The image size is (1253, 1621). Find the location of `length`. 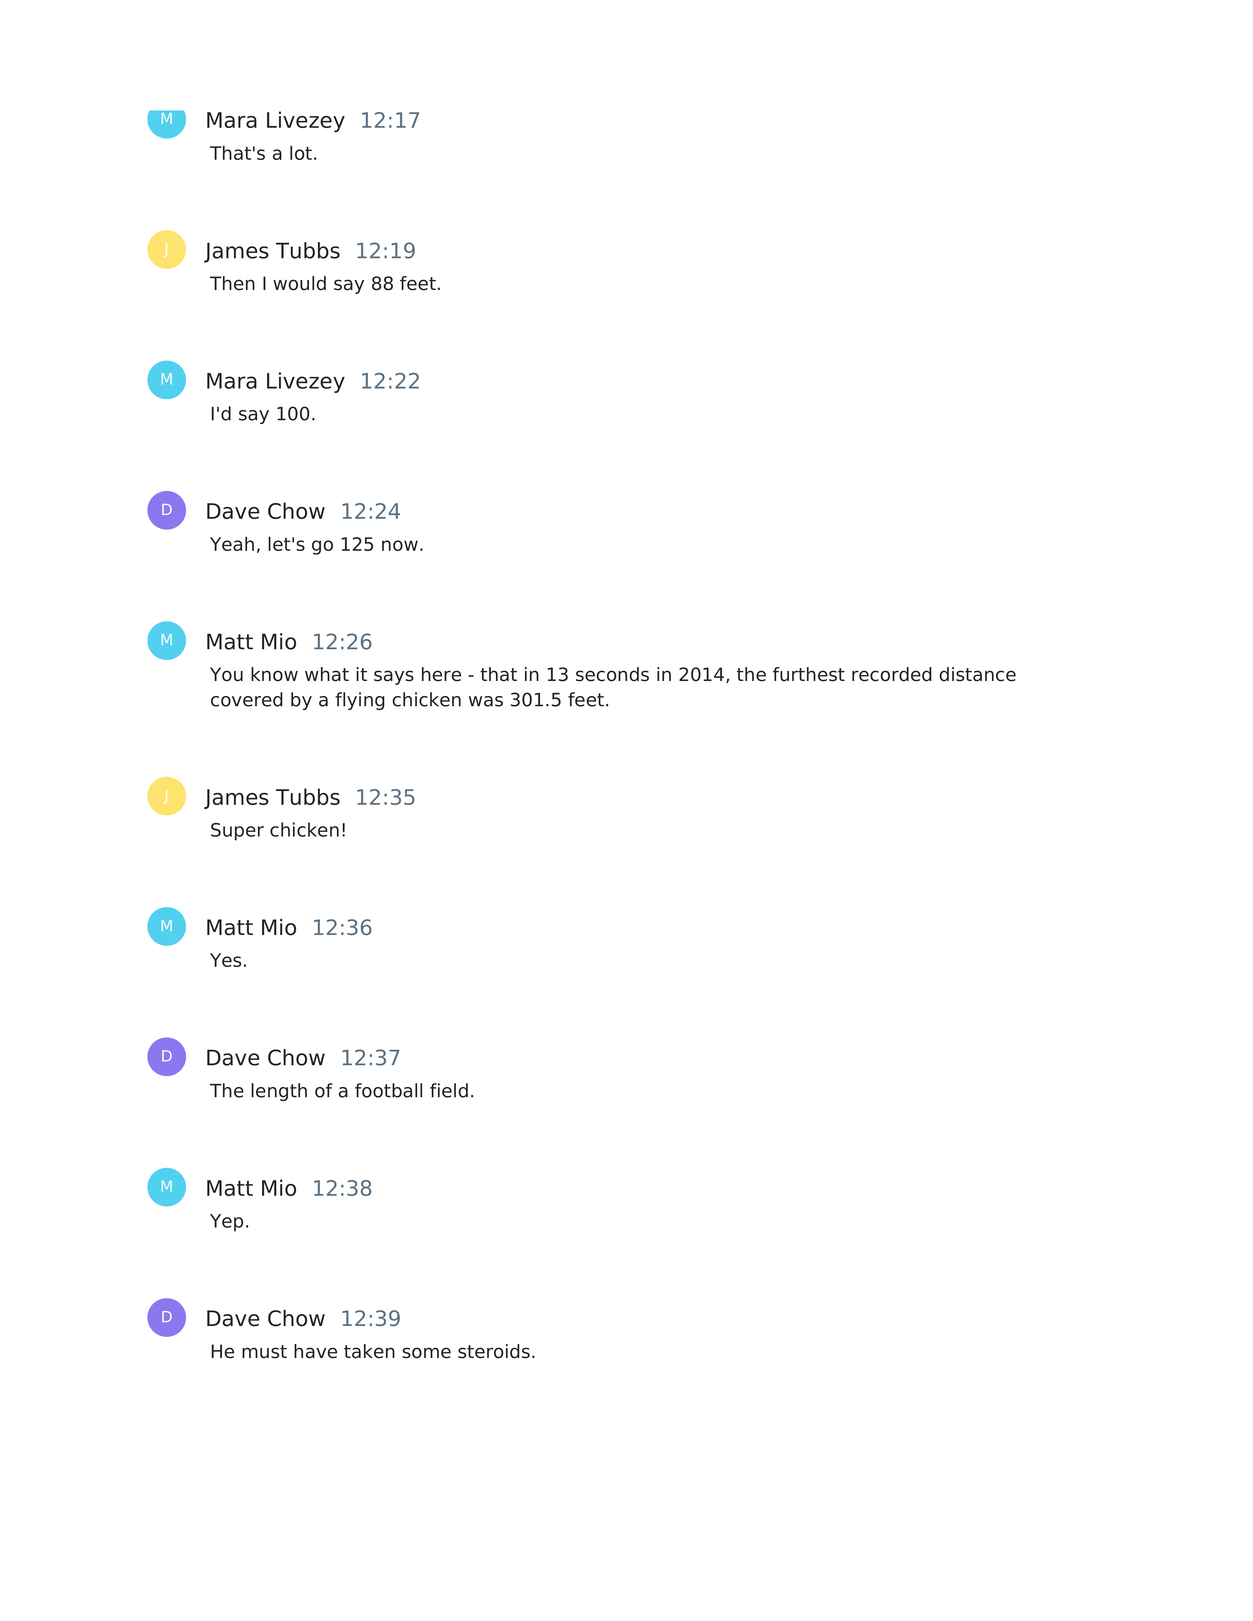

length is located at coordinates (279, 1092).
